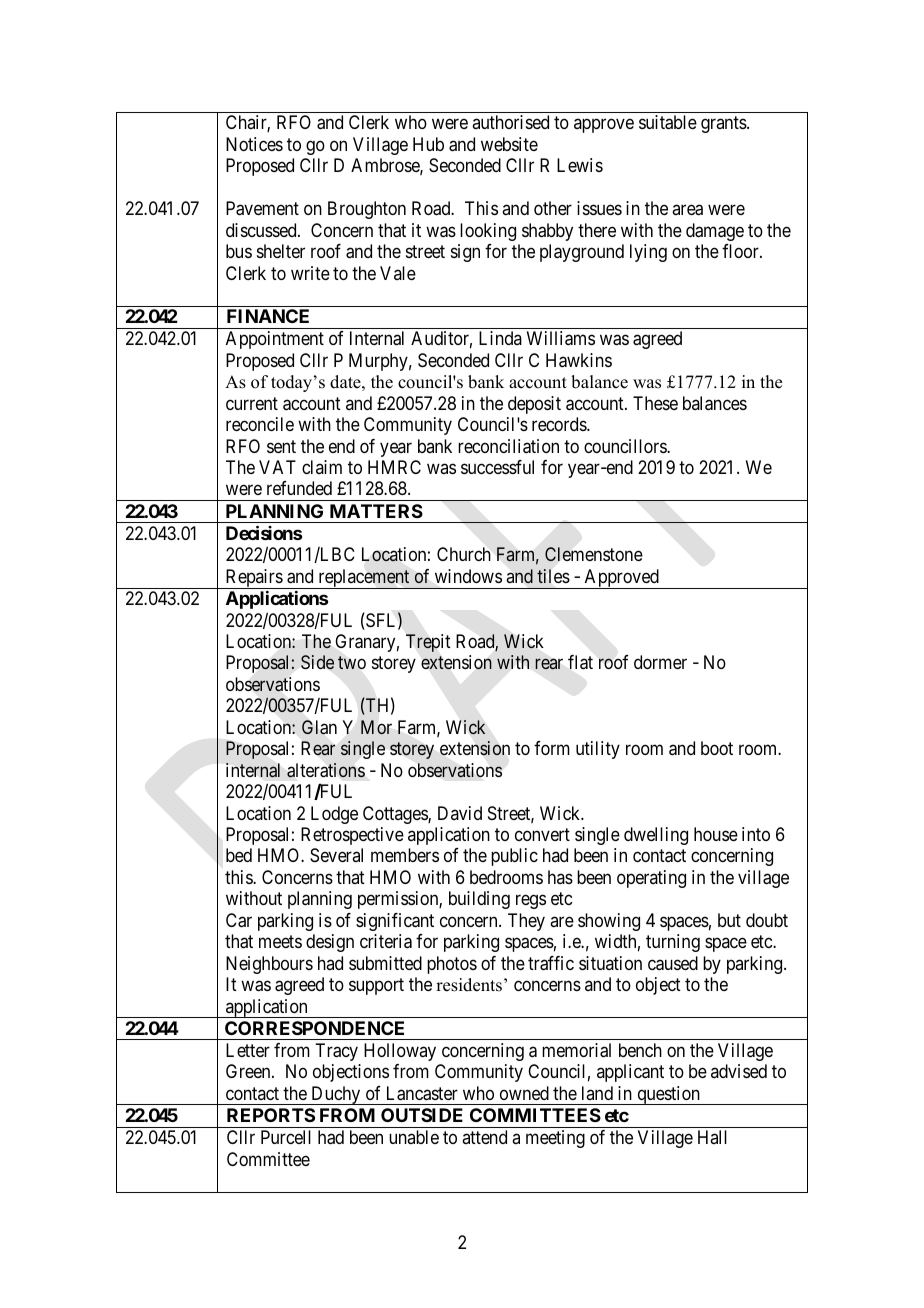 This screenshot has width=924, height=1308. I want to click on REPORTS, so click(271, 1115).
